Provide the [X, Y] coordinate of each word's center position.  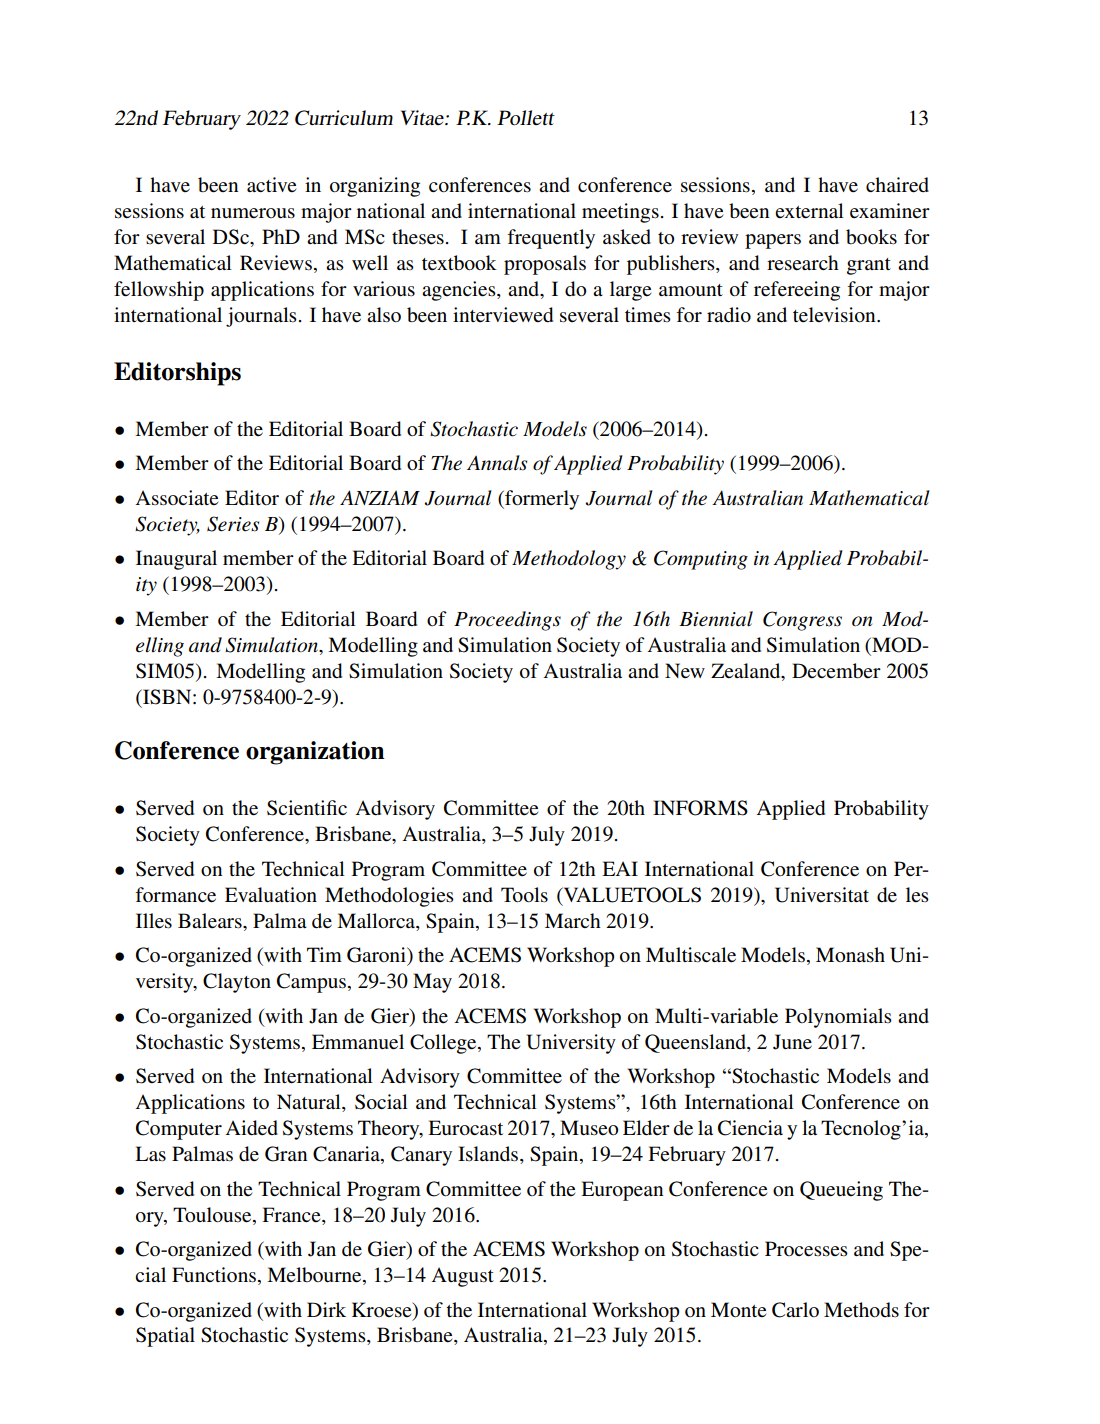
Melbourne [315, 1276]
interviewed [503, 315]
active [271, 185]
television [835, 315]
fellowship [159, 291]
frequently [551, 239]
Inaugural [176, 560]
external [809, 211]
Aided [251, 1128]
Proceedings [507, 621]
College [444, 1044]
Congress [802, 621]
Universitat [822, 895]
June [792, 1042]
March [573, 920]
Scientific [307, 808]
